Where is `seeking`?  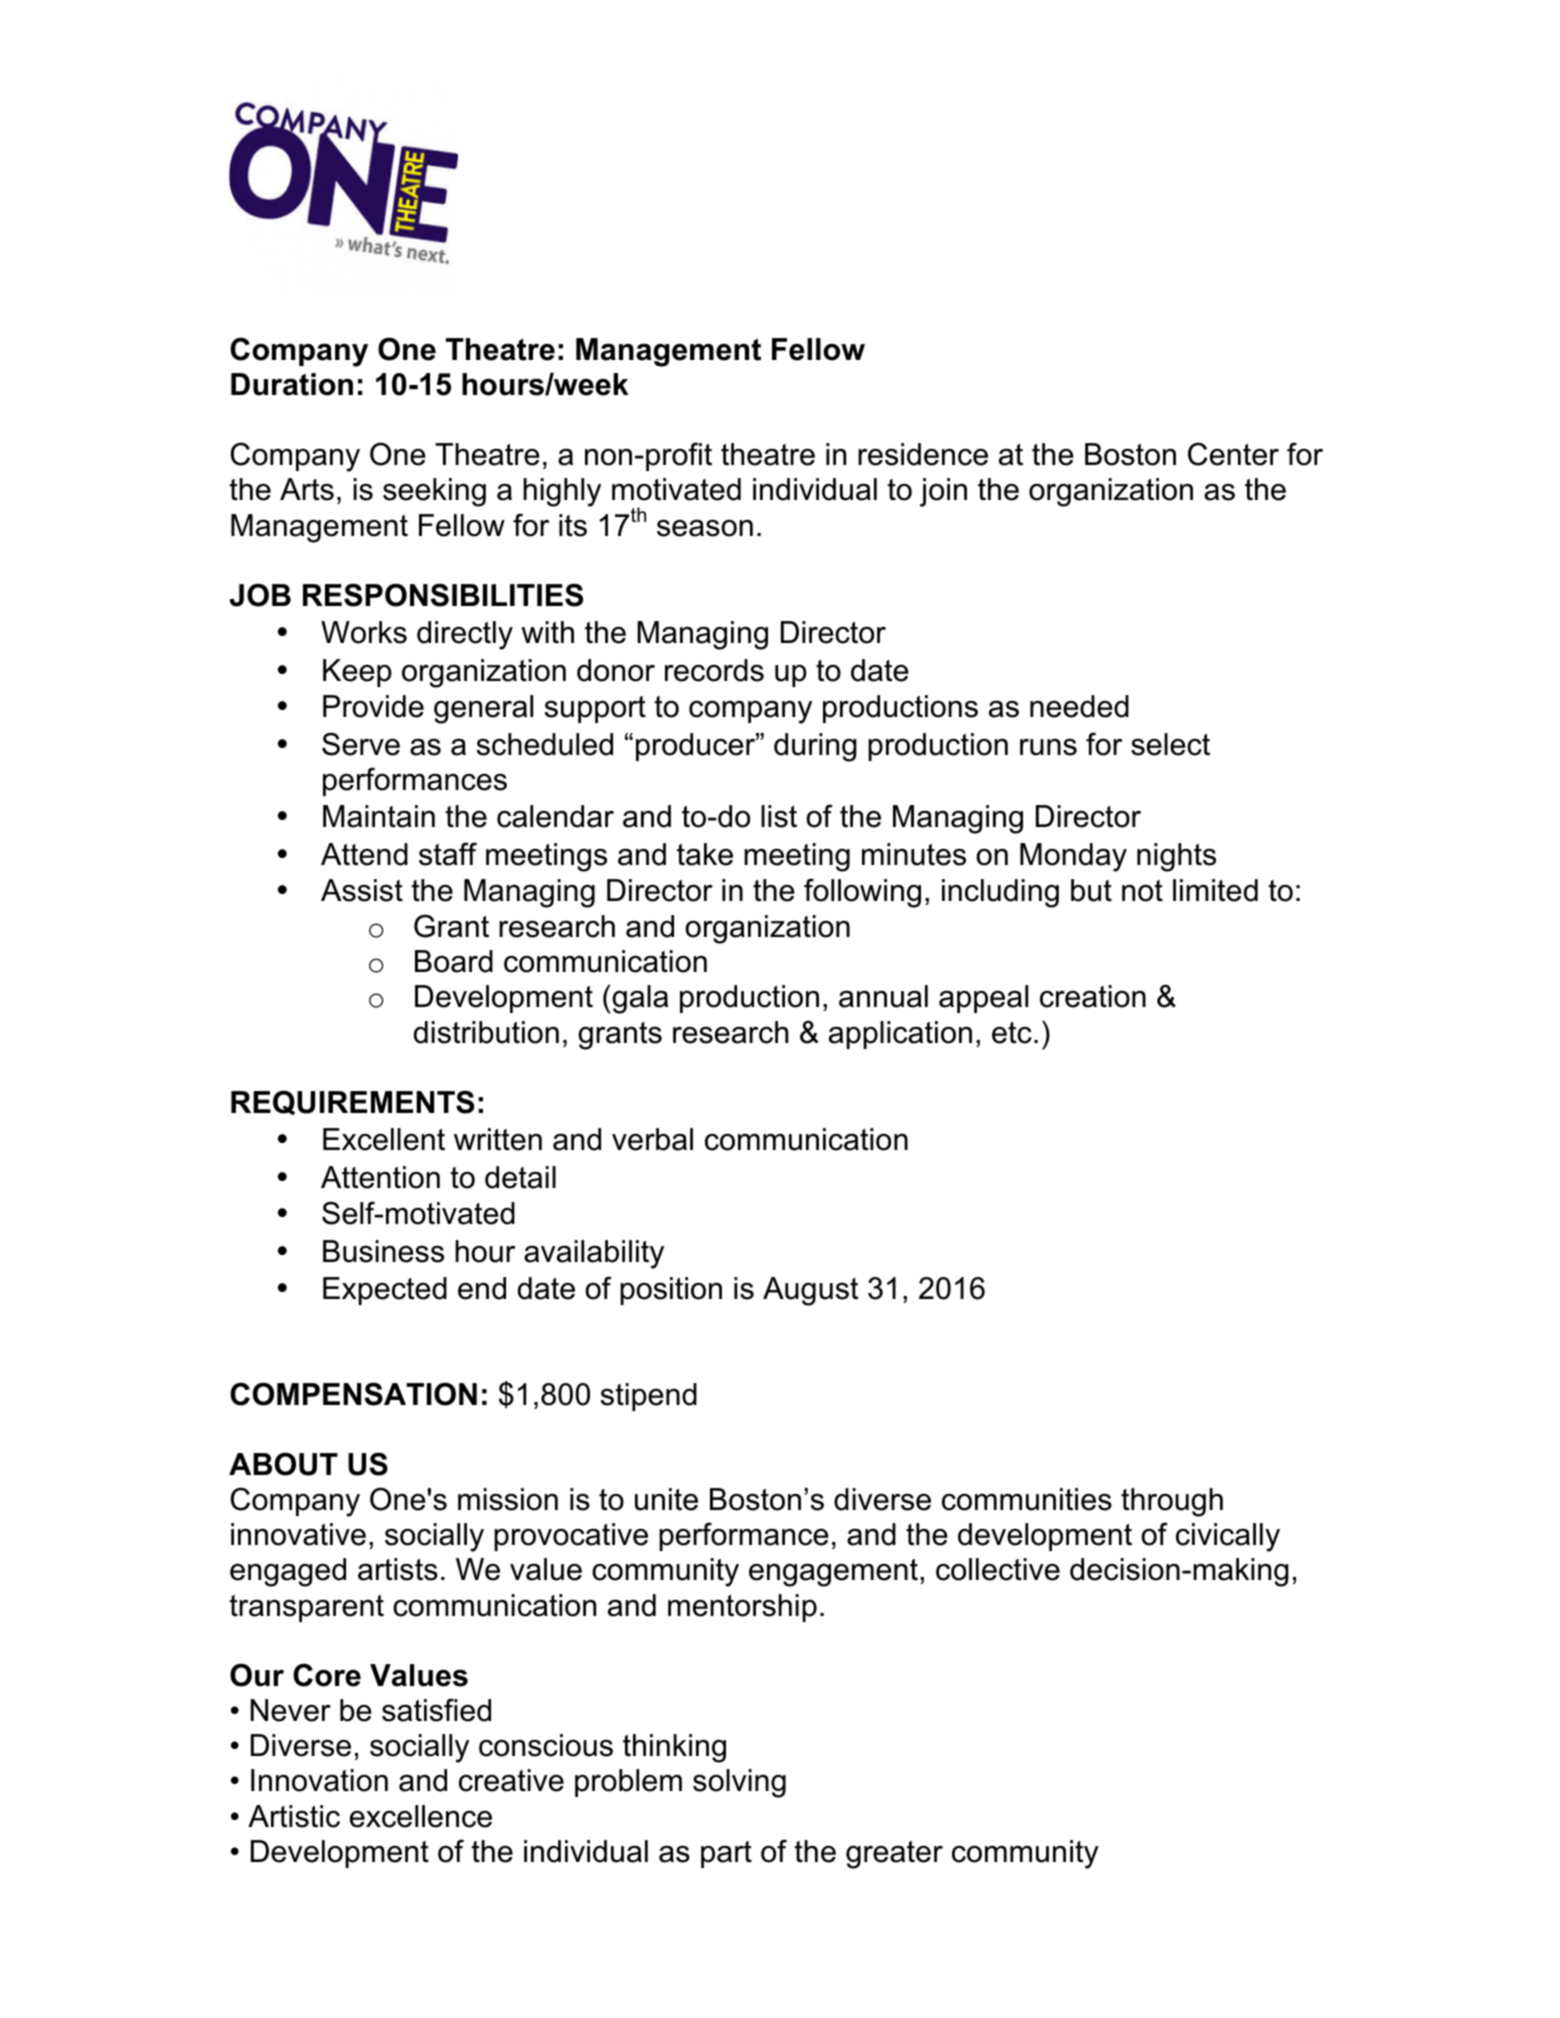 seeking is located at coordinates (434, 492).
